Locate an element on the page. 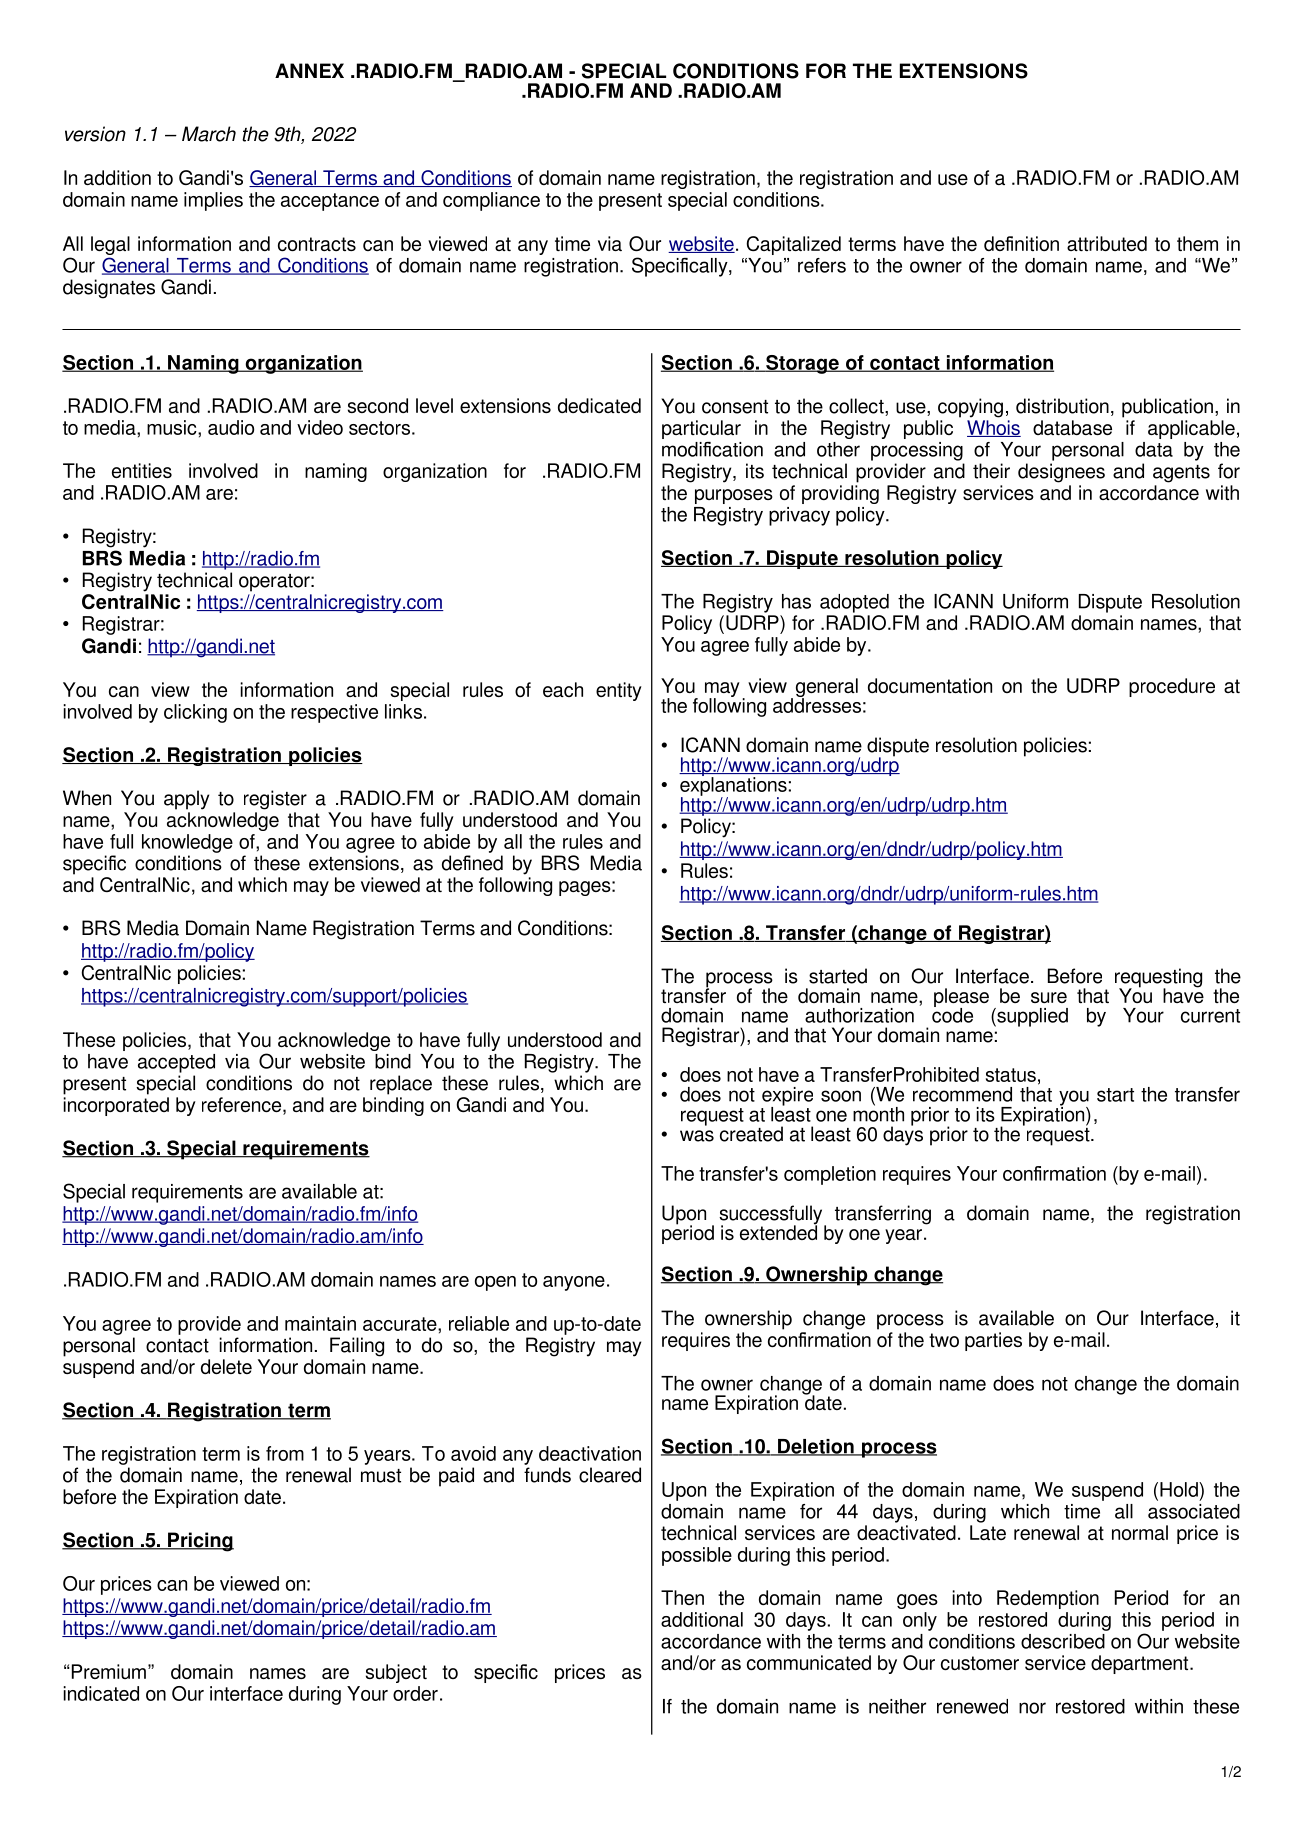 The width and height of the document is (1303, 1842). March is located at coordinates (209, 134).
